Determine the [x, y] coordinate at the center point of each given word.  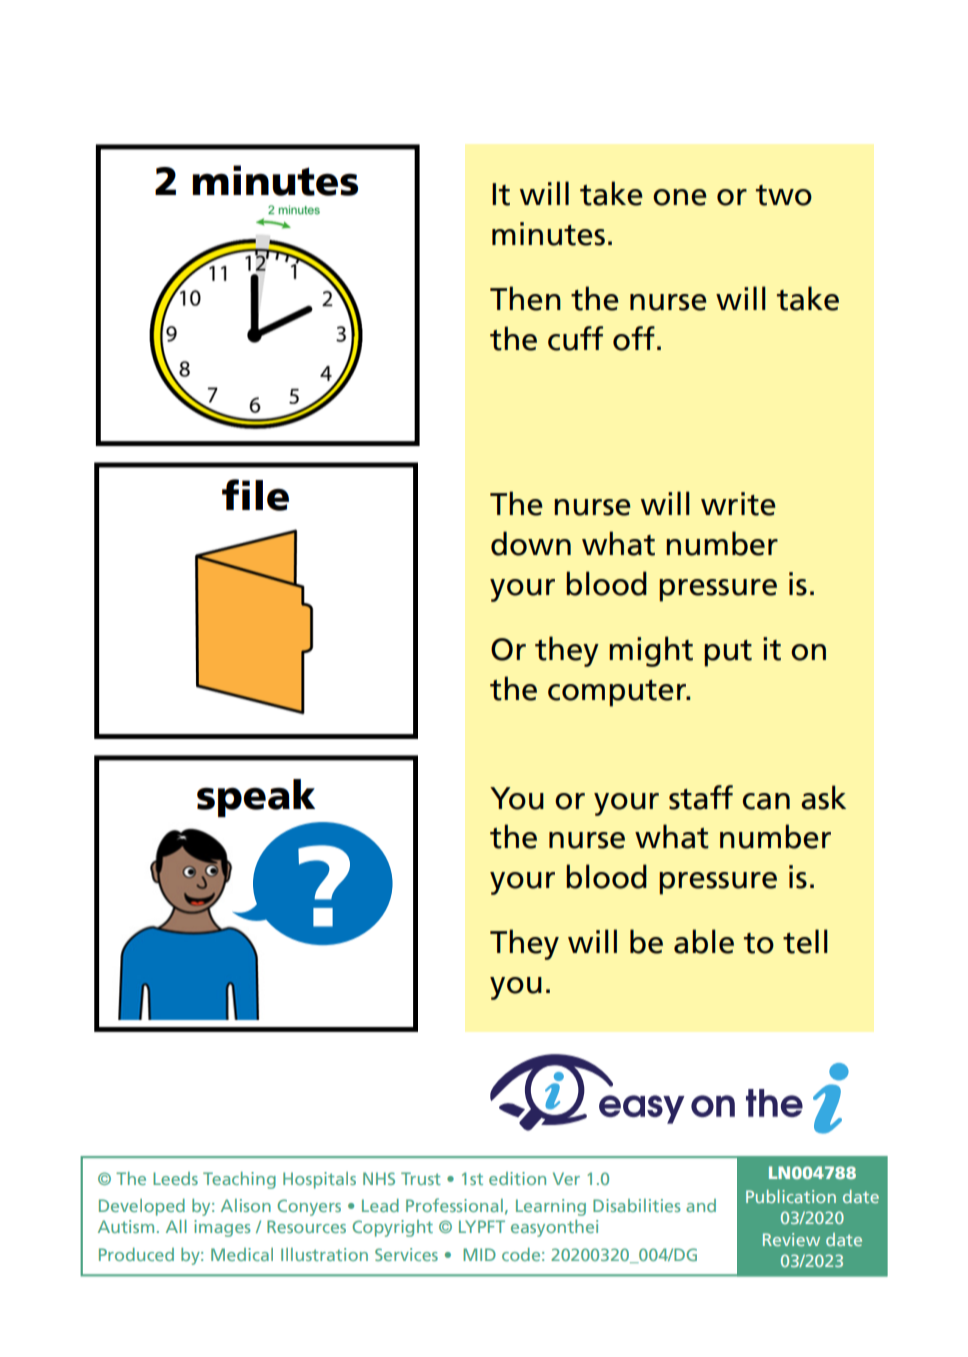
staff [701, 797]
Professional [454, 1205]
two [784, 195]
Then [525, 298]
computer [618, 693]
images [222, 1228]
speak [256, 798]
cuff [575, 338]
